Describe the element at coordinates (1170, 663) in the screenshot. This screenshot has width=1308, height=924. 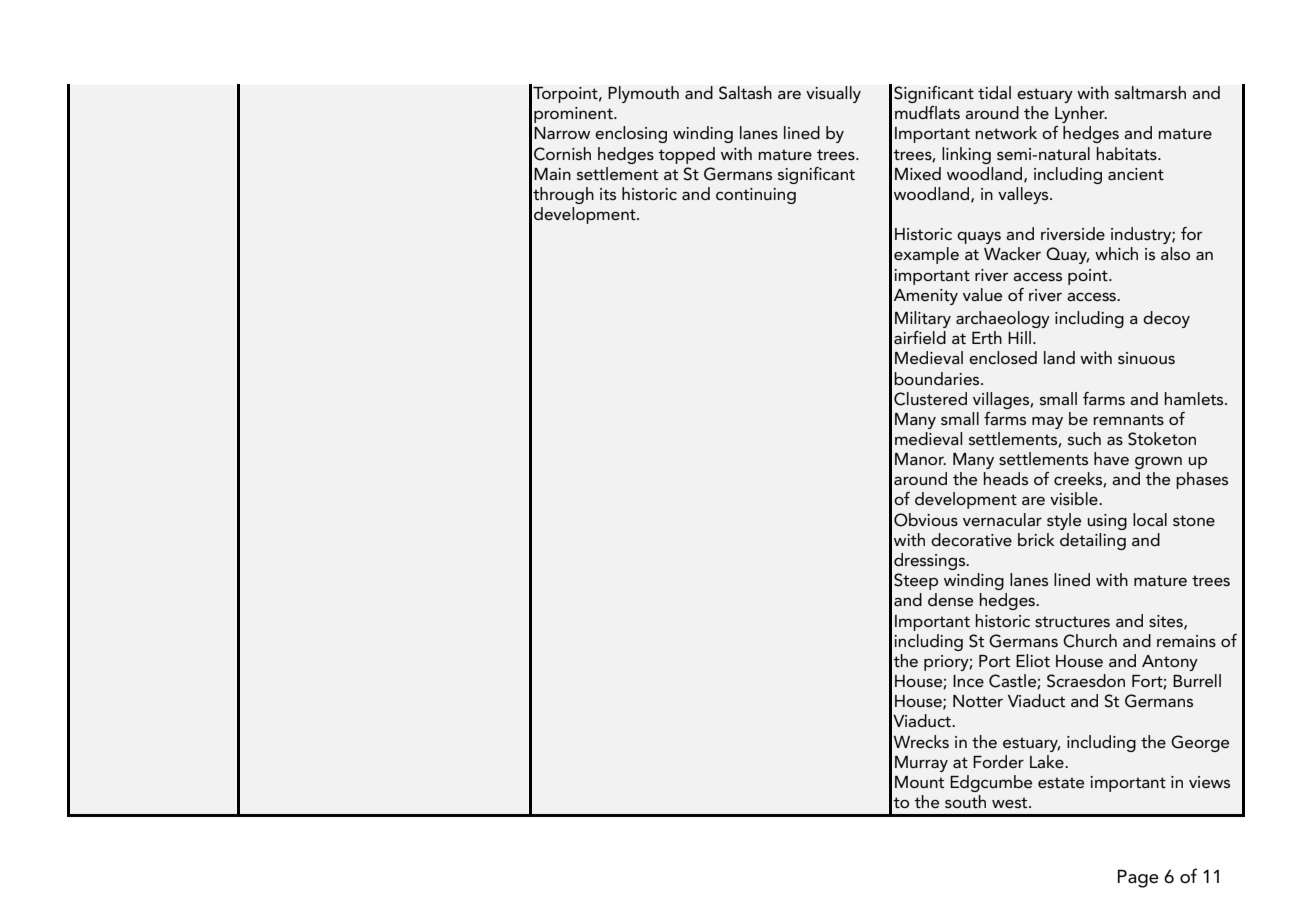
I see `Antony` at that location.
